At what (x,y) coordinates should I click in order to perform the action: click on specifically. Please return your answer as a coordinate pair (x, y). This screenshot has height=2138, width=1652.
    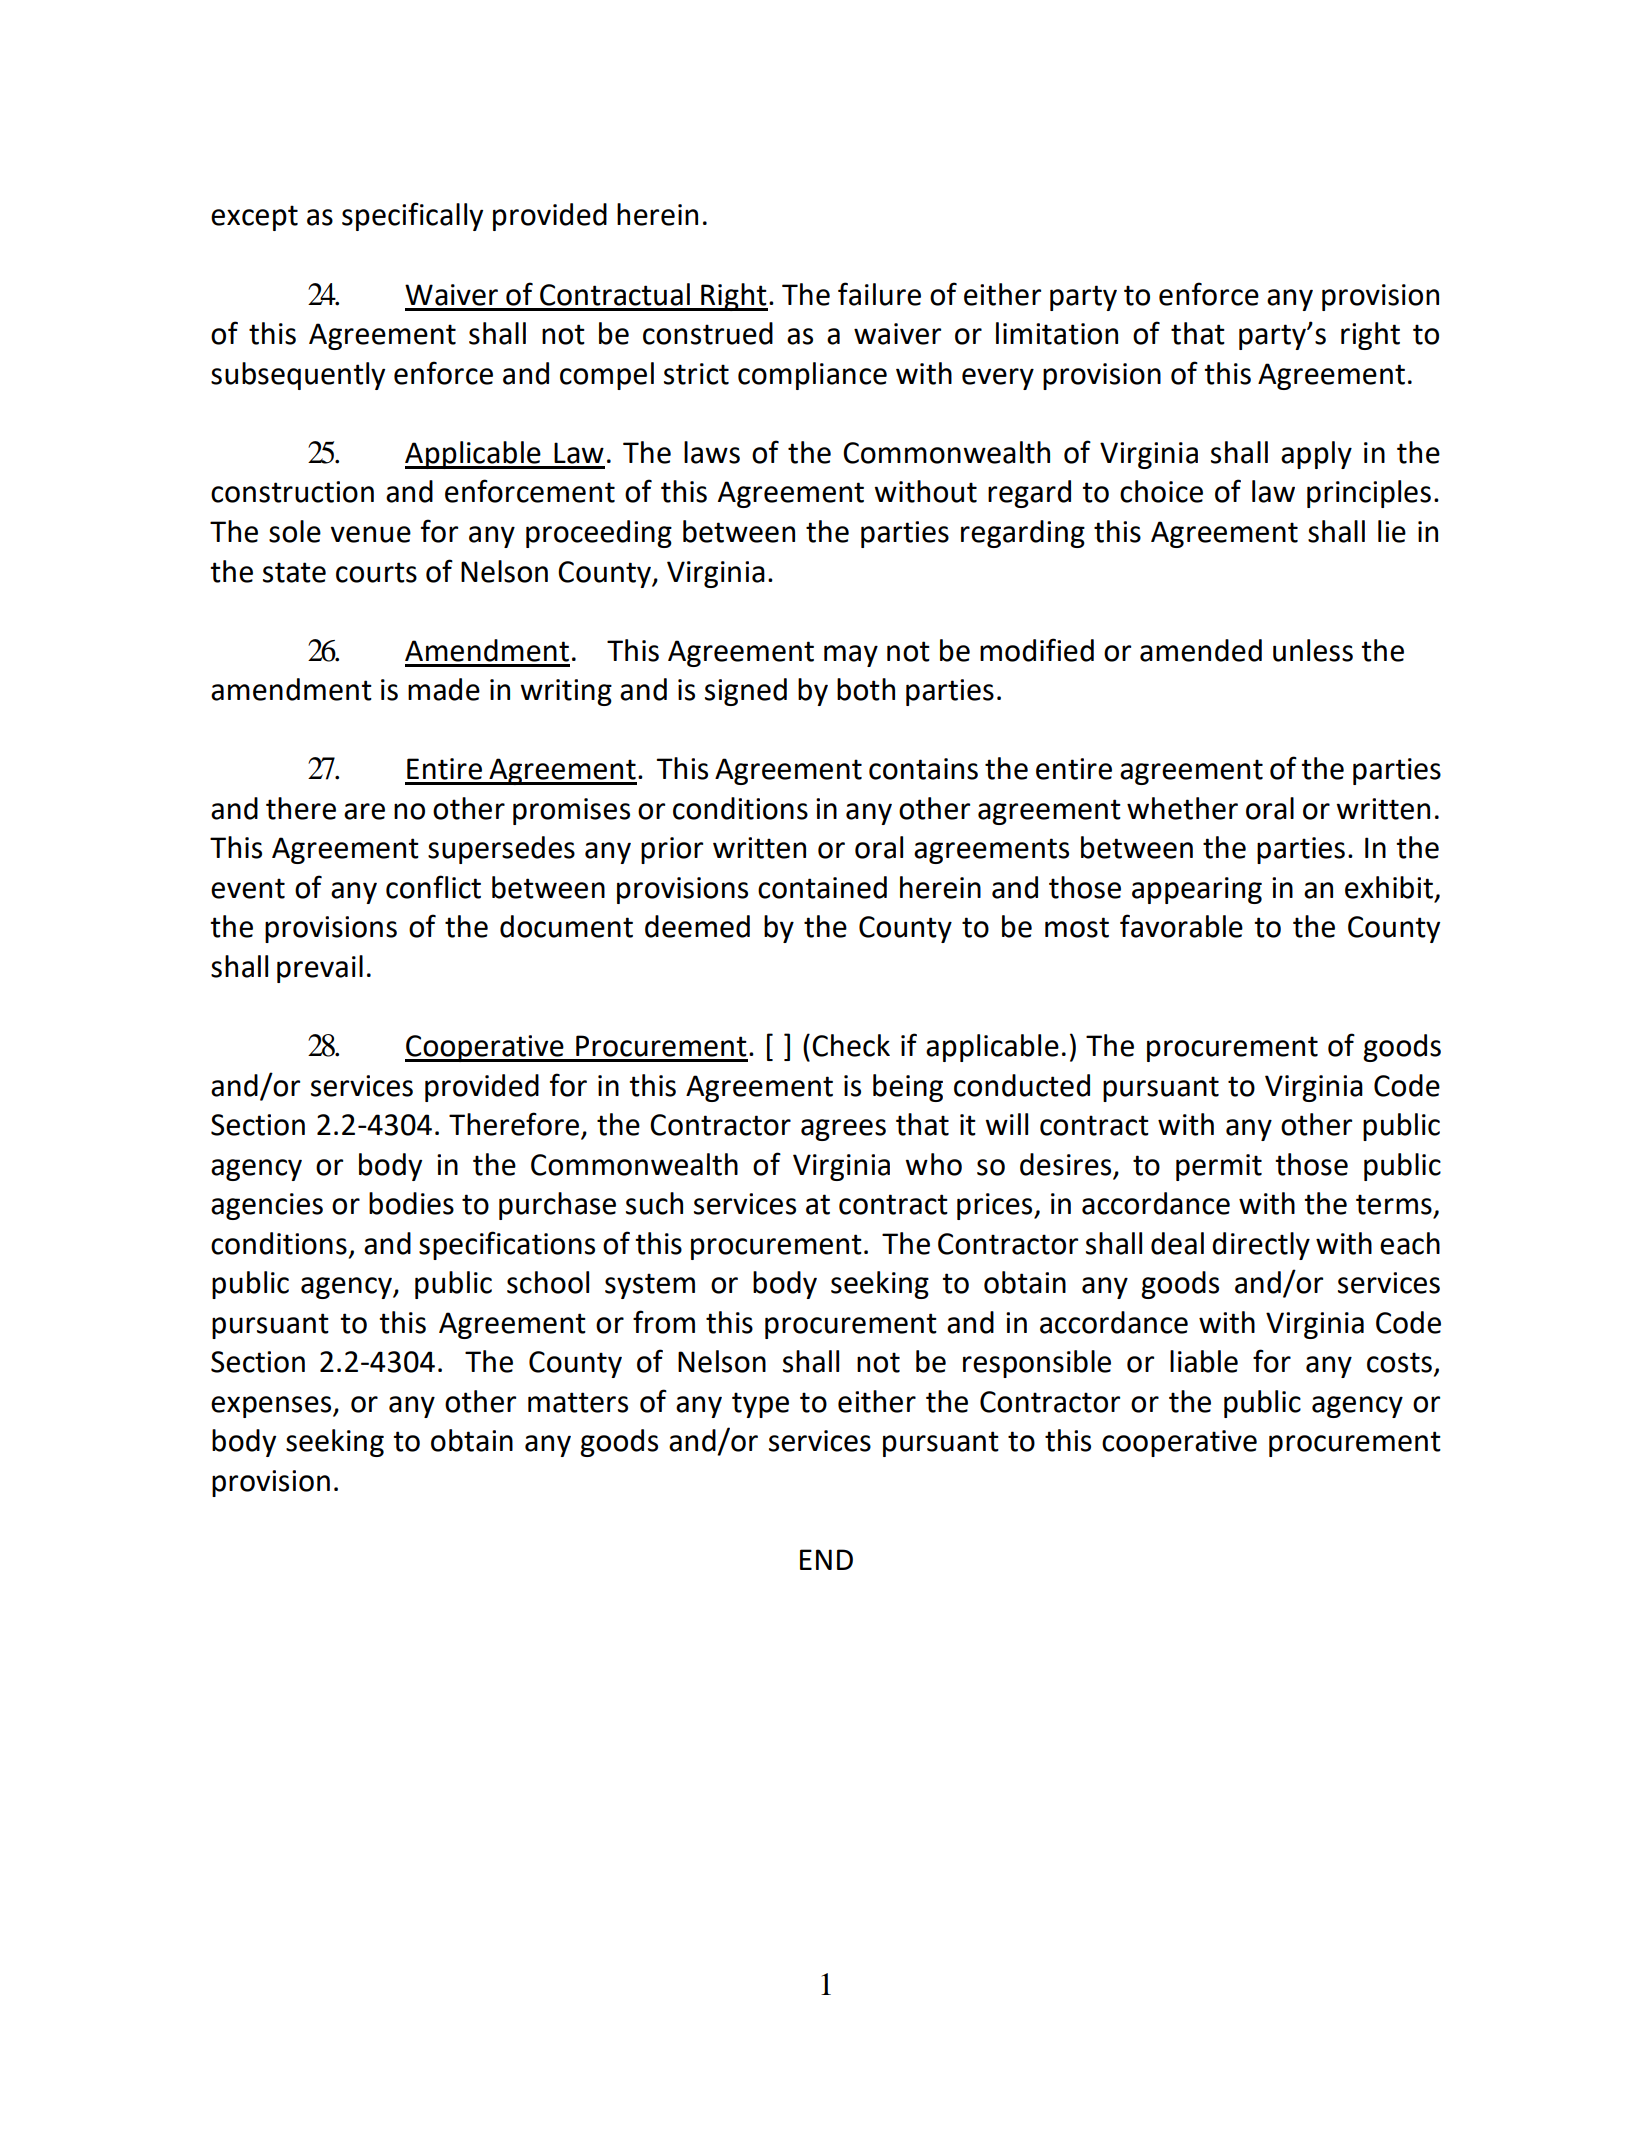
    Looking at the image, I should click on (412, 216).
